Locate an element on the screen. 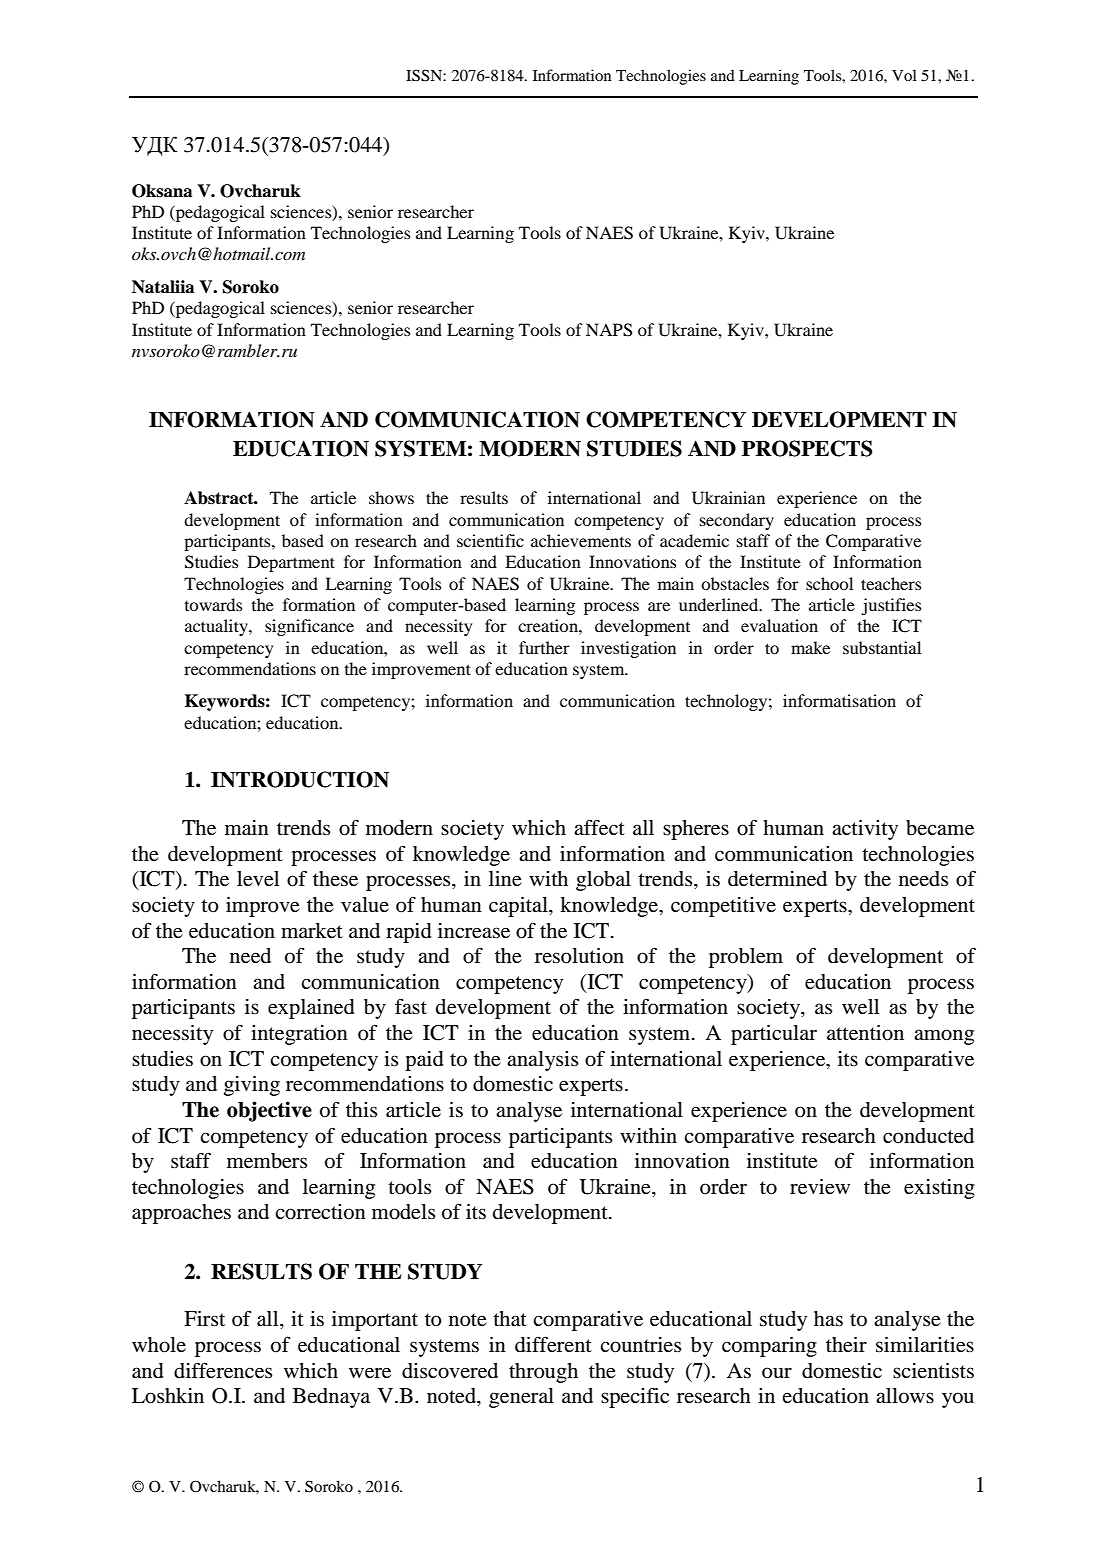 This screenshot has width=1106, height=1564. different is located at coordinates (553, 1344).
